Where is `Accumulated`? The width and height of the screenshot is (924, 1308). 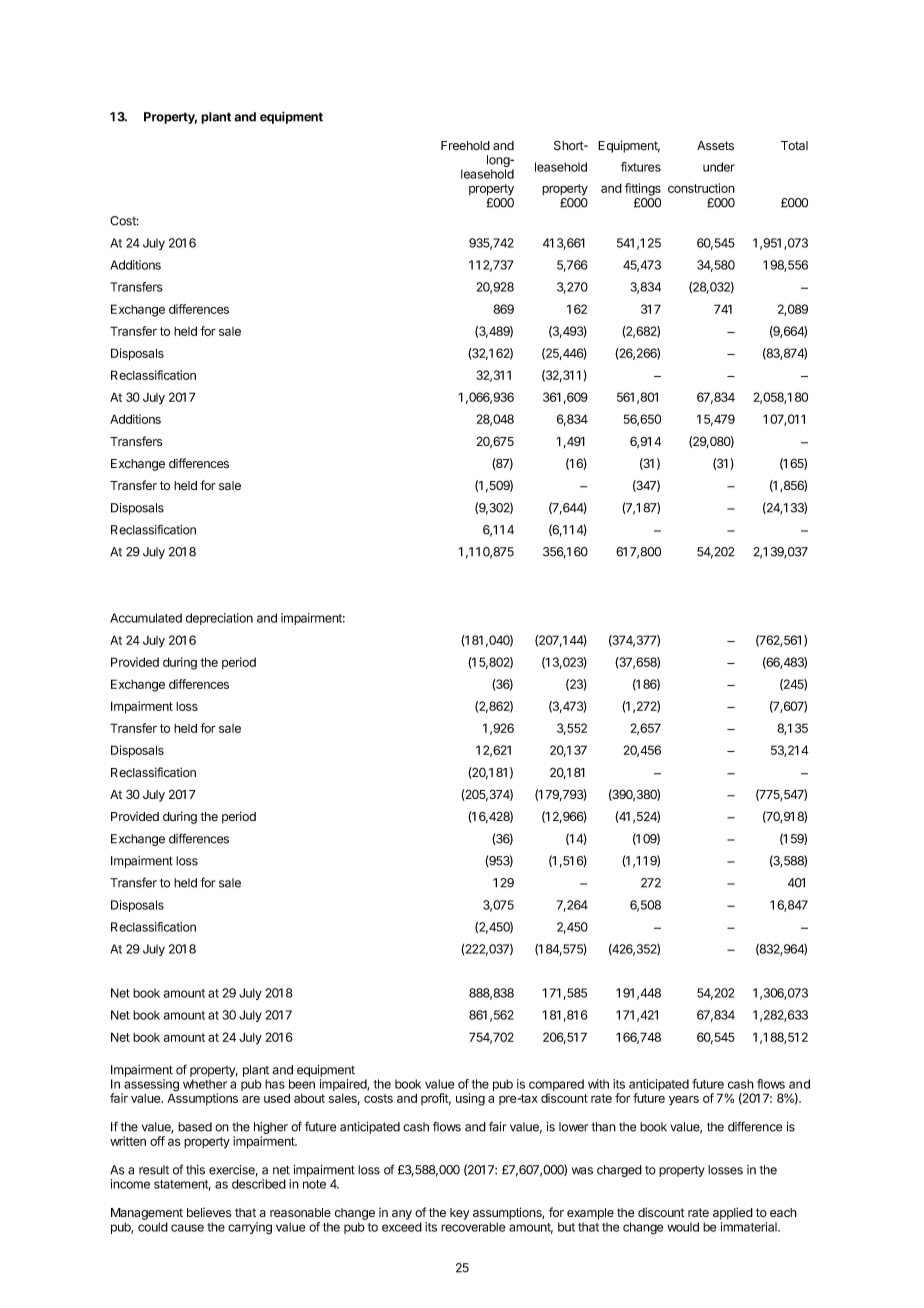
Accumulated is located at coordinates (146, 618).
